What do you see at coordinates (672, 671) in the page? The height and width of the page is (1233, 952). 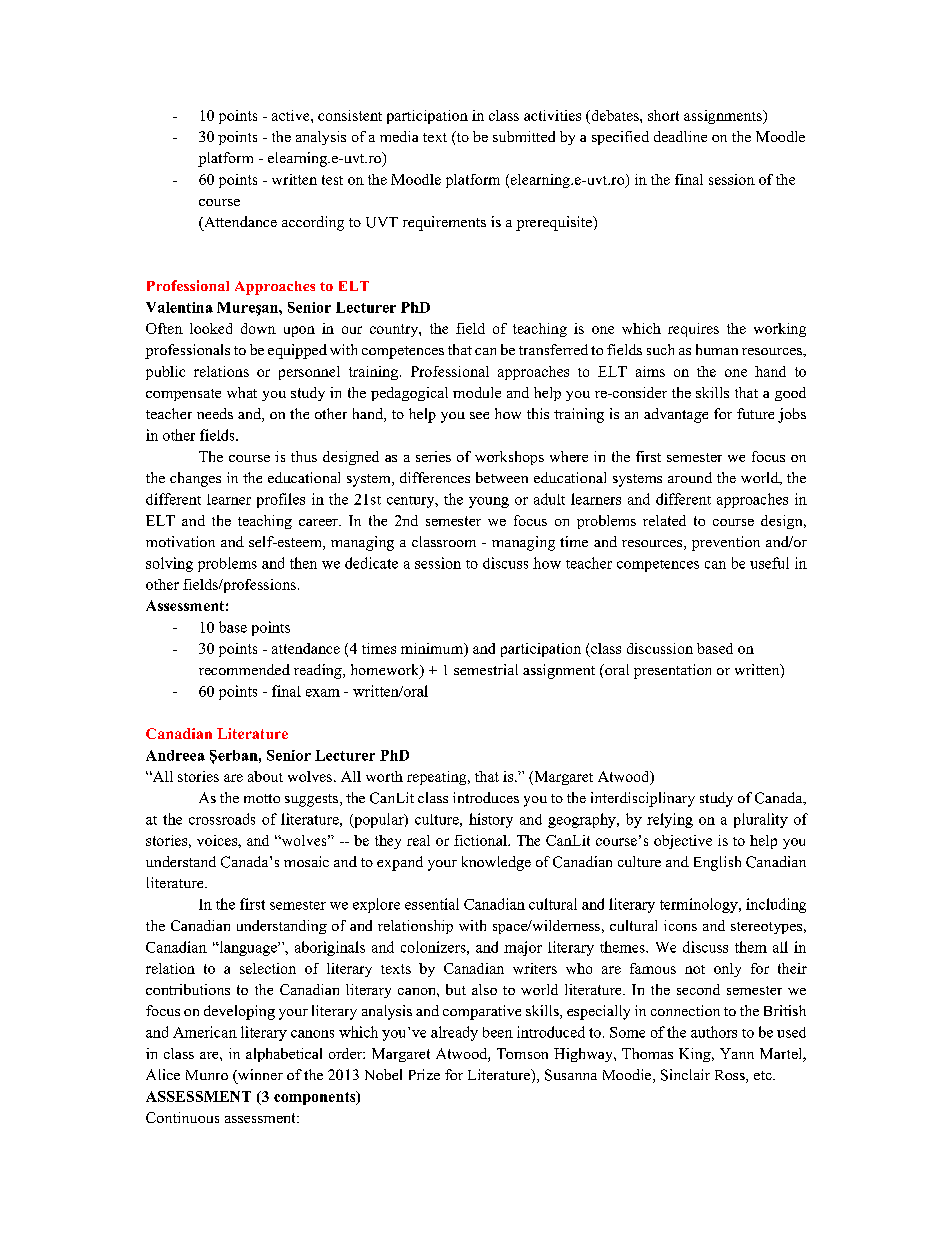 I see `presentation` at bounding box center [672, 671].
